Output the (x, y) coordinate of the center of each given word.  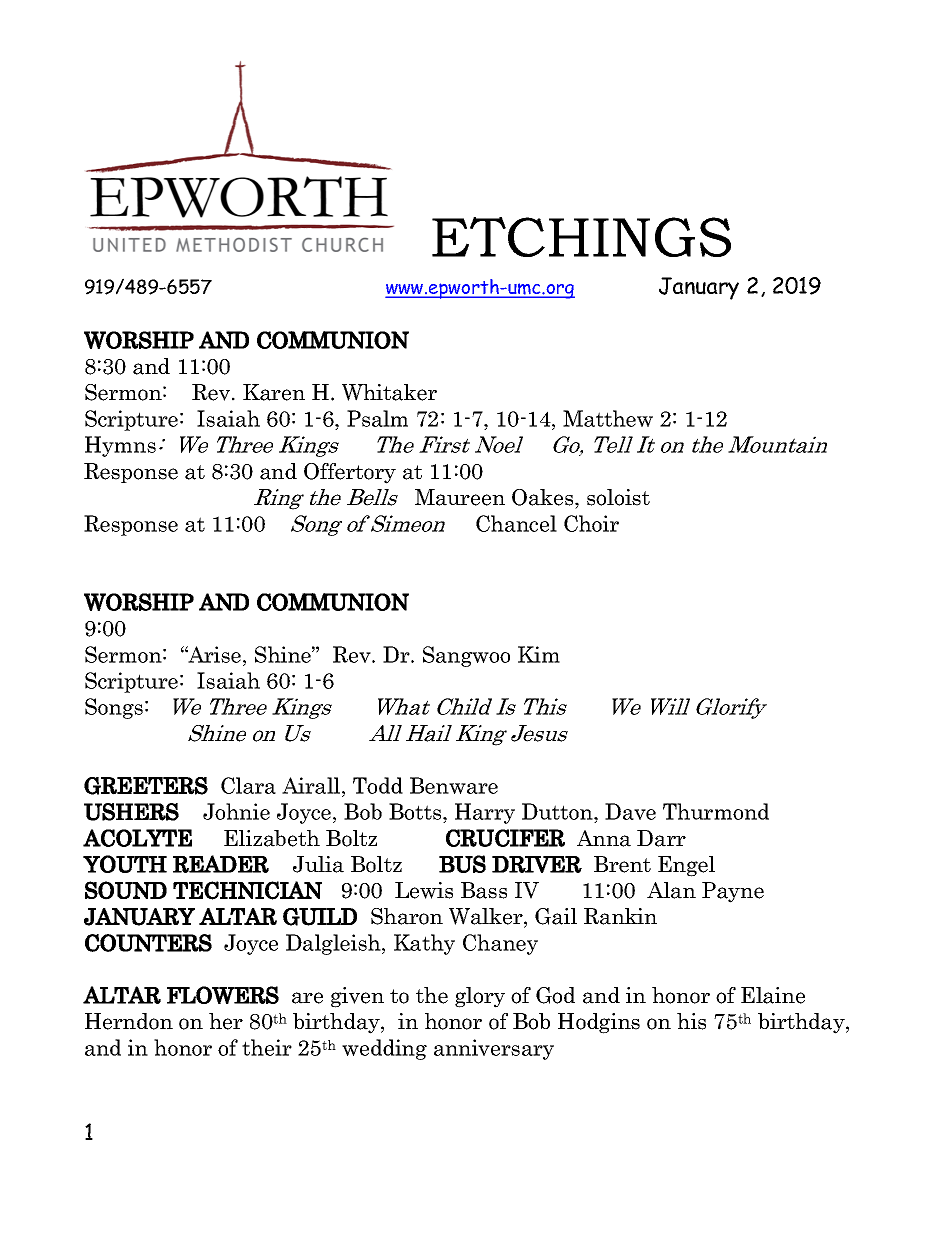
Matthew (608, 418)
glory (480, 997)
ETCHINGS (581, 237)
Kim (539, 654)
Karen (274, 392)
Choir (591, 523)
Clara (248, 785)
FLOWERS (223, 995)
